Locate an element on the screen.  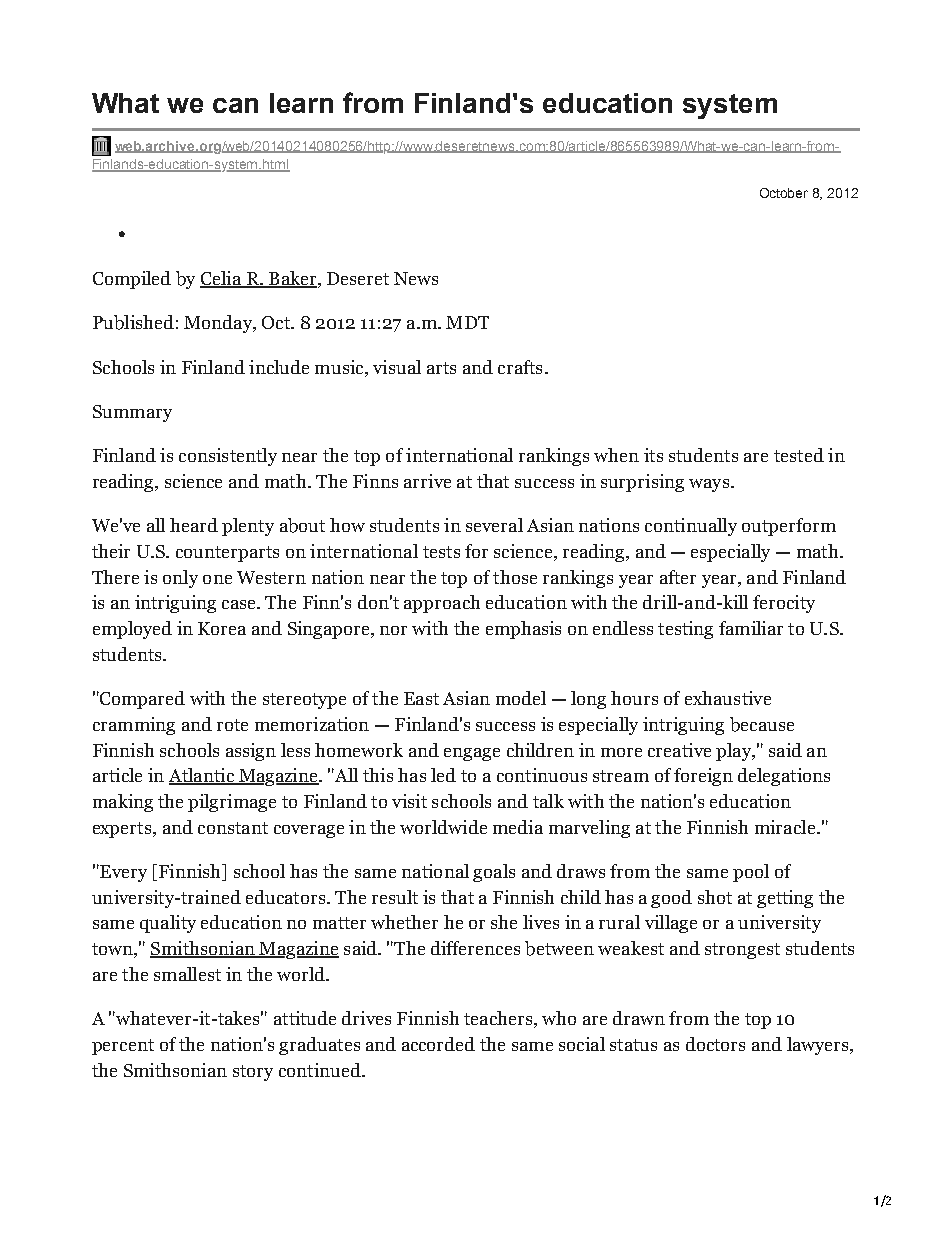
story is located at coordinates (253, 1073).
